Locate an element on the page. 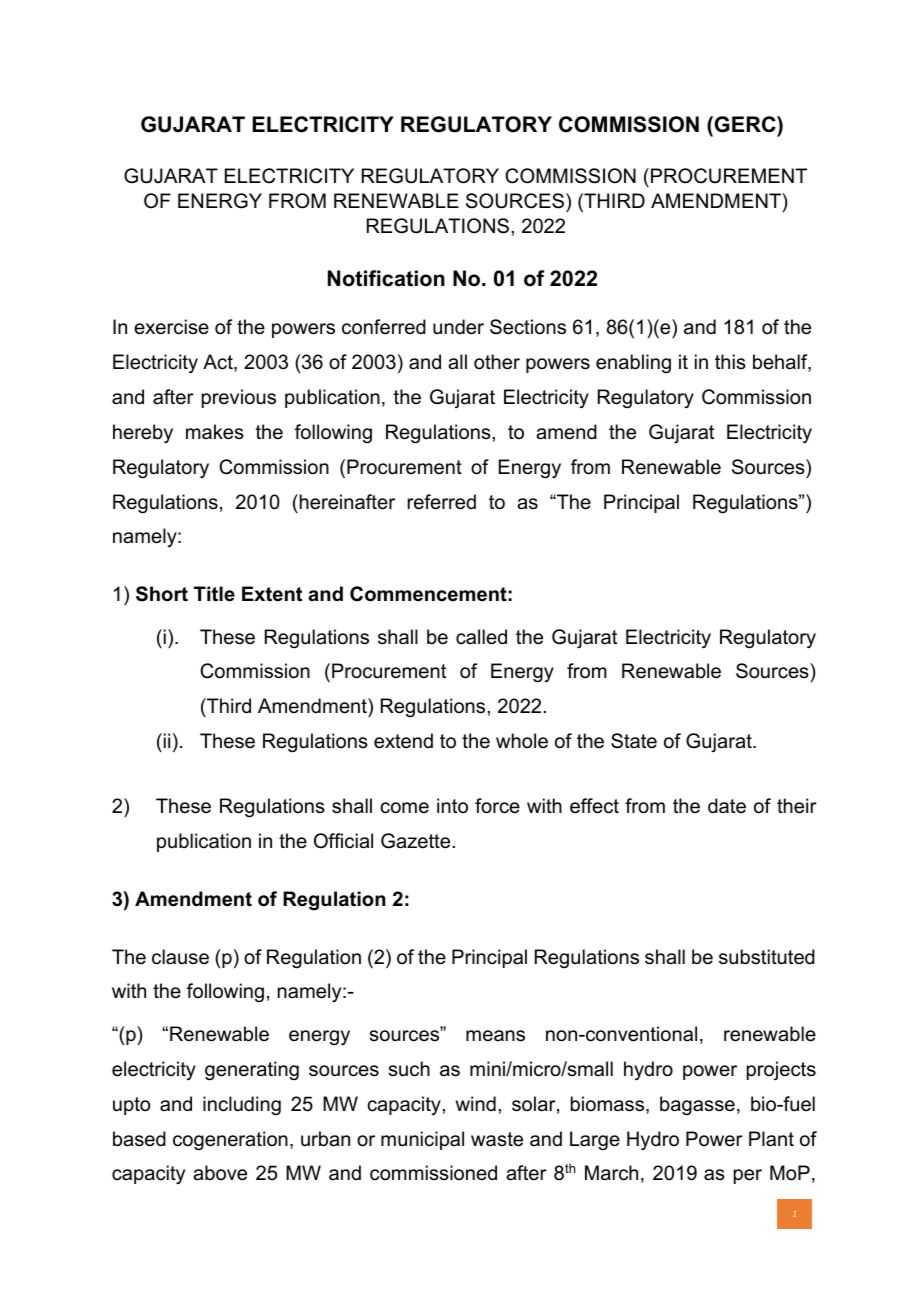 The width and height of the image is (924, 1308). under is located at coordinates (458, 327).
